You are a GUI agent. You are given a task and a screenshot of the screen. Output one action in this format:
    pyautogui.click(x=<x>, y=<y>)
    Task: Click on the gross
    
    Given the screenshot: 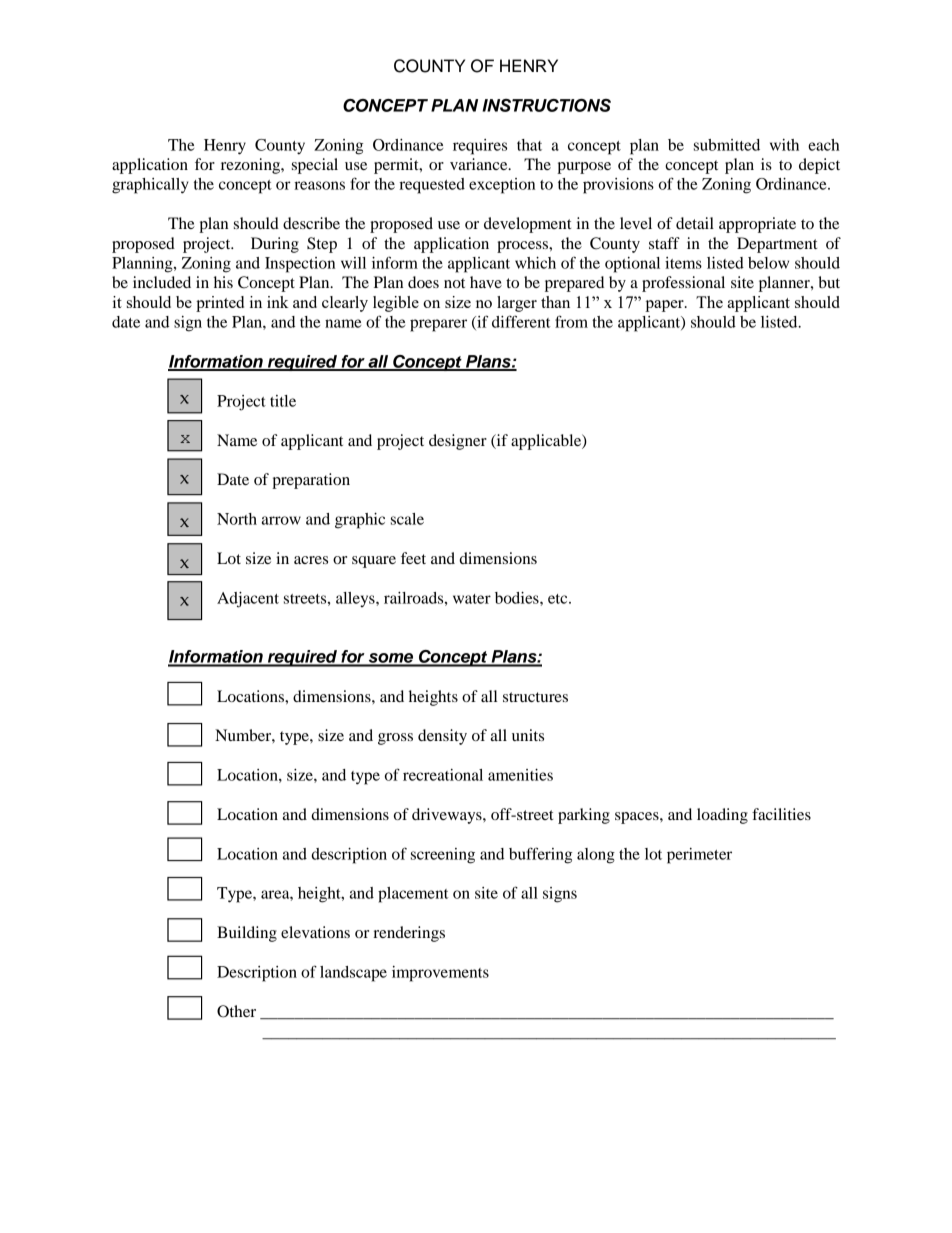 What is the action you would take?
    pyautogui.click(x=395, y=739)
